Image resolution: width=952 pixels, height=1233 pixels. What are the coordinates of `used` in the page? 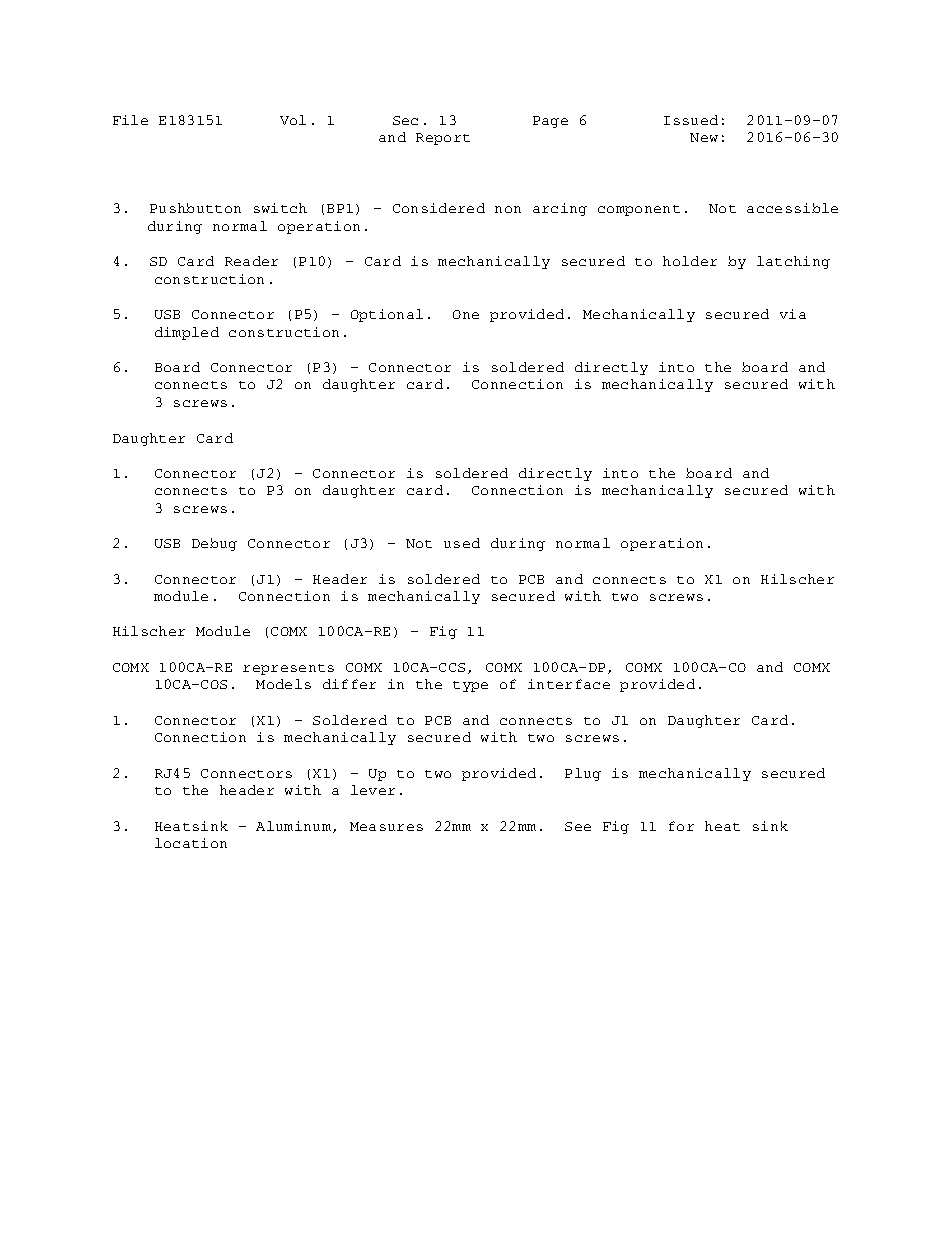 It's located at (462, 543).
